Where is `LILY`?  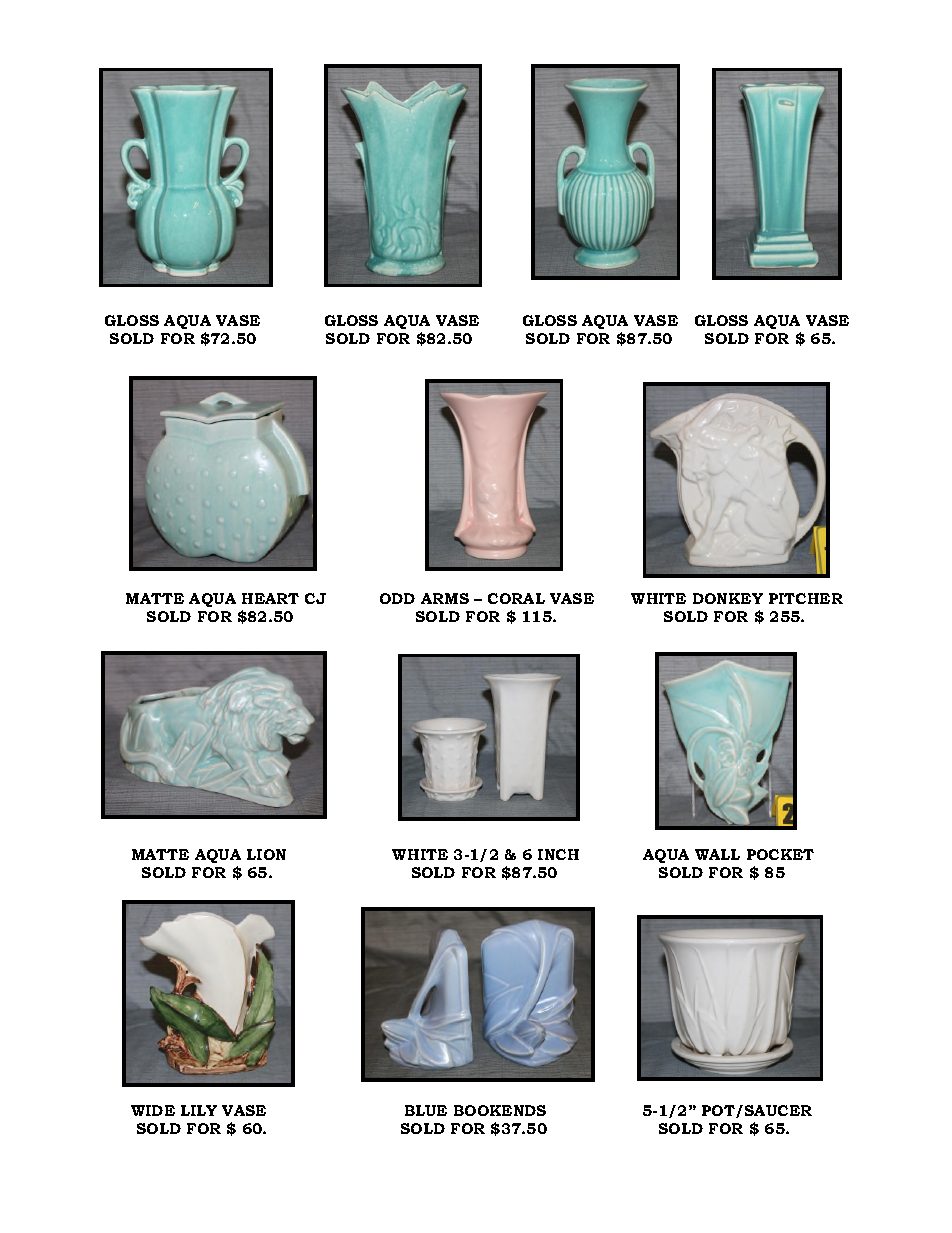 LILY is located at coordinates (199, 1110).
